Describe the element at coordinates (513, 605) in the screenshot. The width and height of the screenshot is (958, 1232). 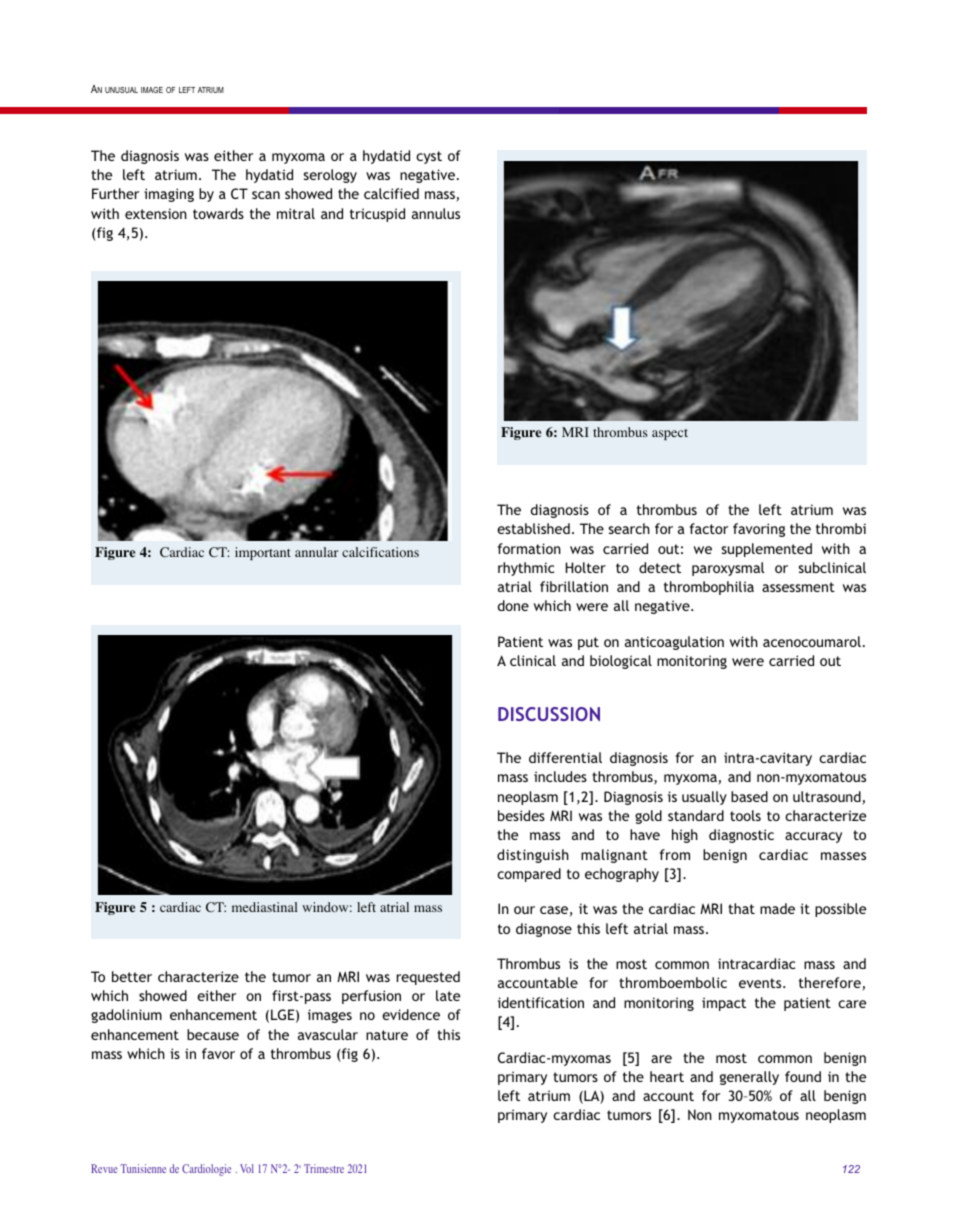
I see `done` at that location.
